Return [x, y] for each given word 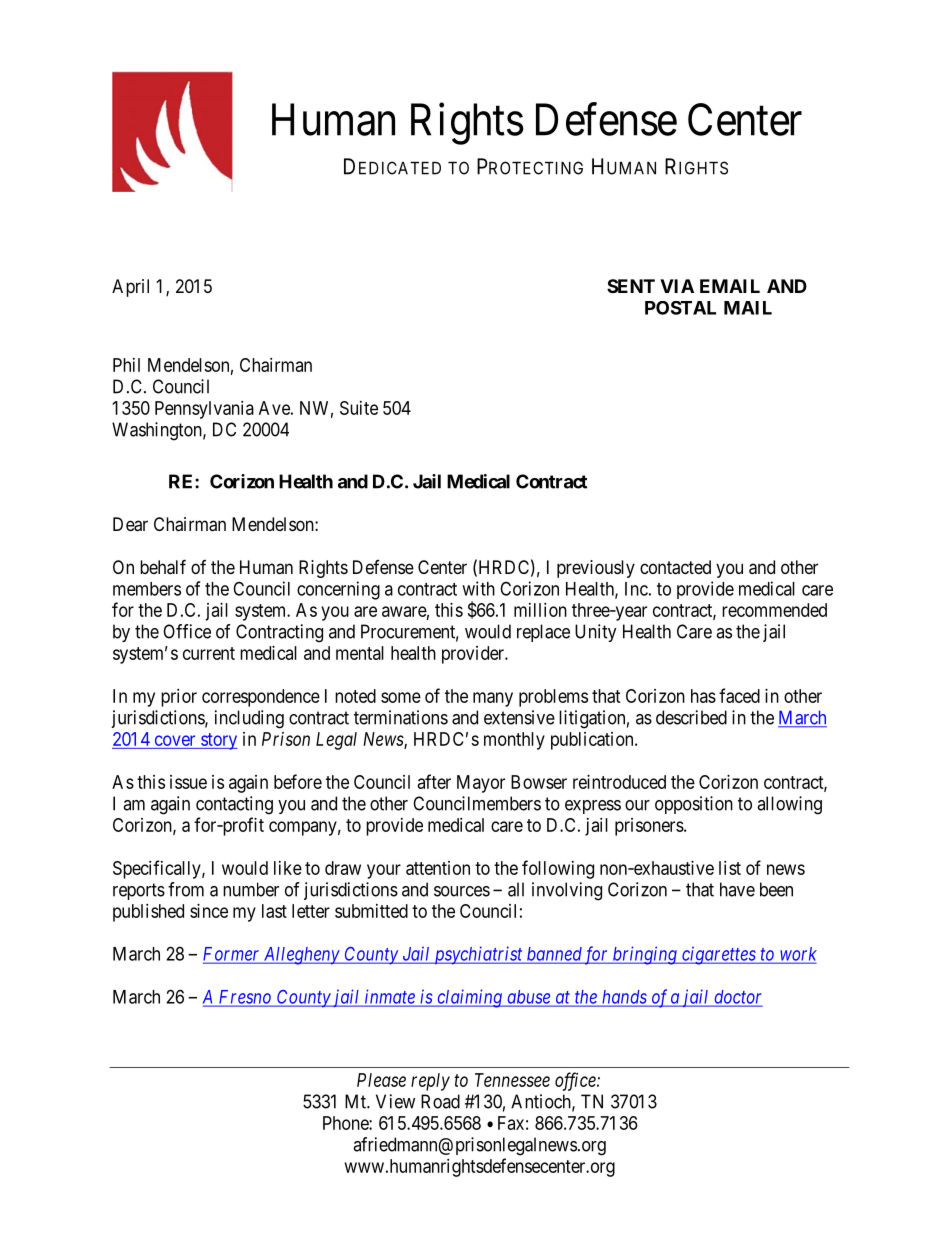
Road [440, 1101]
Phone [346, 1123]
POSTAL [680, 308]
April [130, 288]
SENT [631, 286]
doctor [737, 998]
